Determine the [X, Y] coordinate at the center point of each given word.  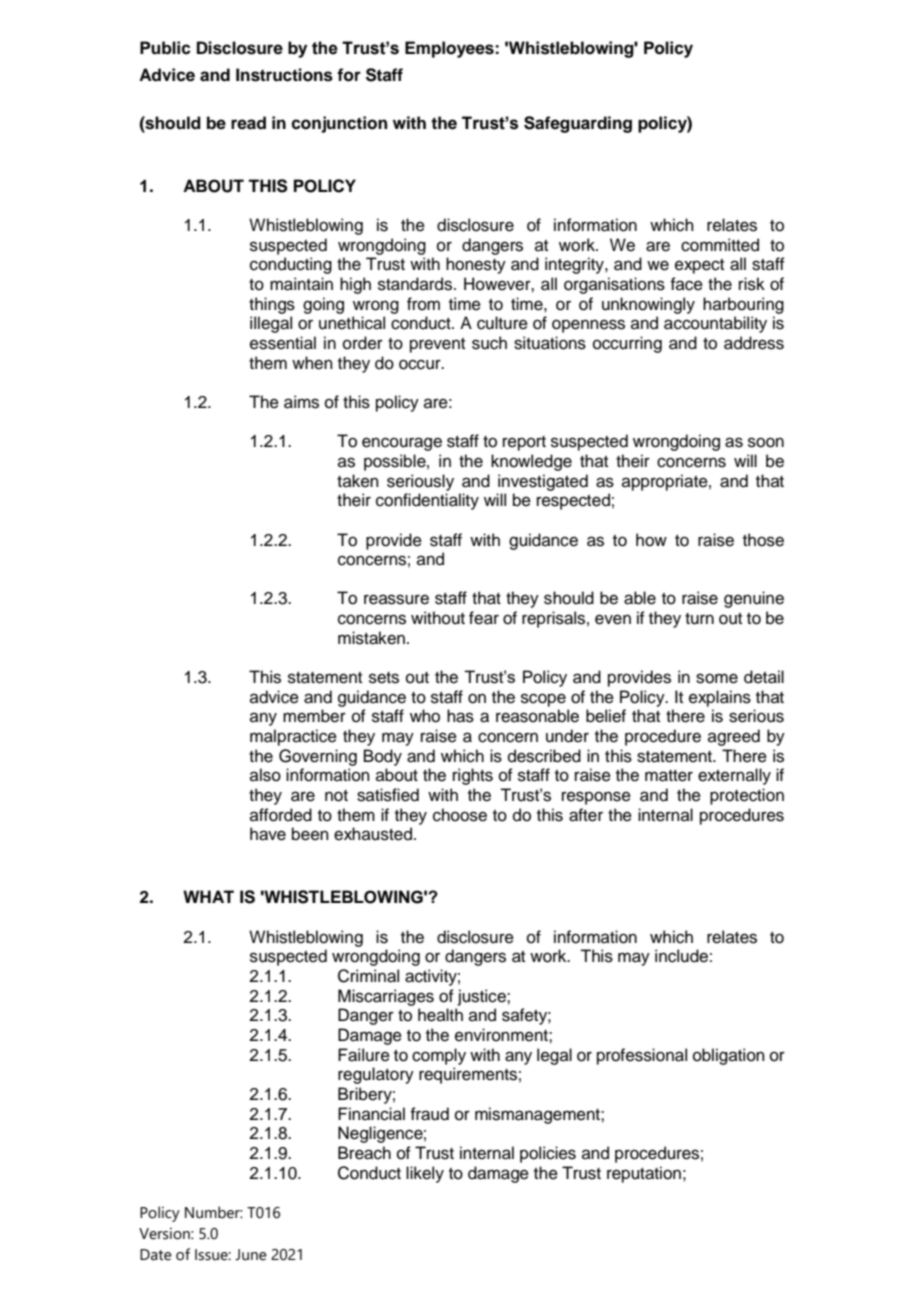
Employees [450, 49]
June [251, 1255]
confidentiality [427, 501]
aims [301, 402]
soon [766, 442]
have [268, 834]
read [248, 123]
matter [669, 776]
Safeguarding [578, 124]
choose [460, 815]
